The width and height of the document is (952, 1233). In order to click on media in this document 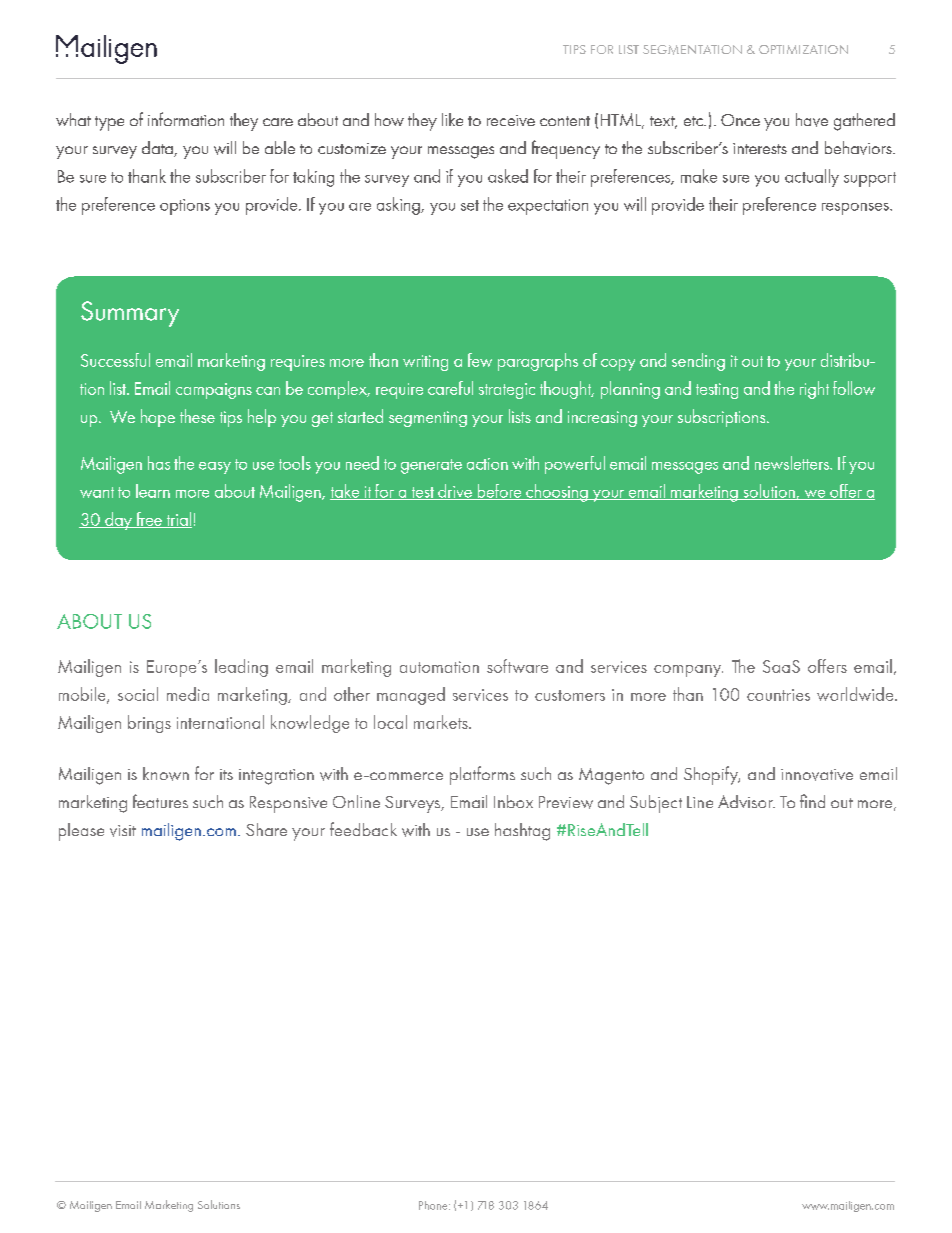, I will do `click(188, 694)`.
